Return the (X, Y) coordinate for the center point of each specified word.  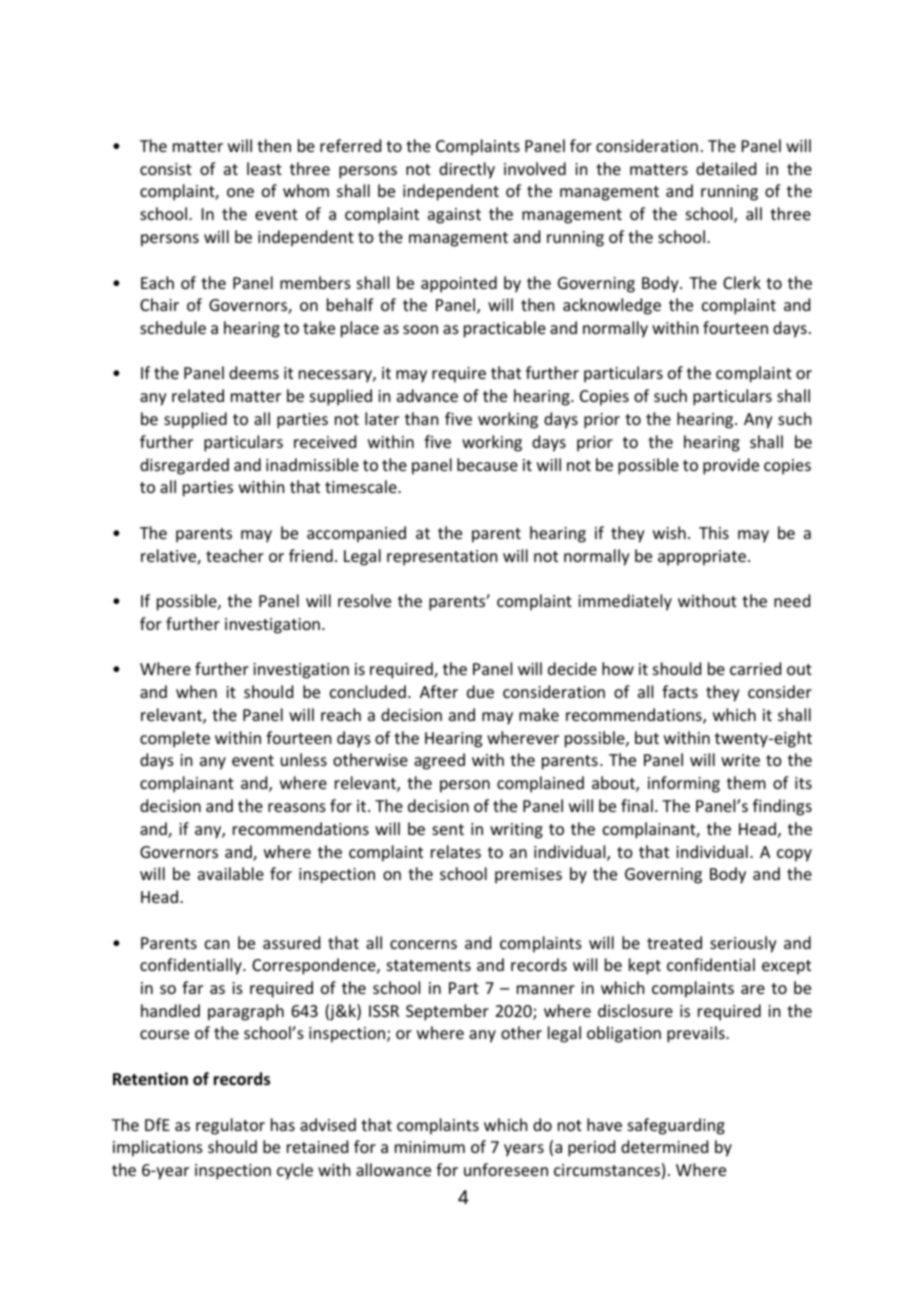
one (240, 192)
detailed (726, 168)
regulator (230, 1126)
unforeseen (506, 1169)
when (196, 691)
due (480, 691)
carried (755, 668)
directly (467, 170)
